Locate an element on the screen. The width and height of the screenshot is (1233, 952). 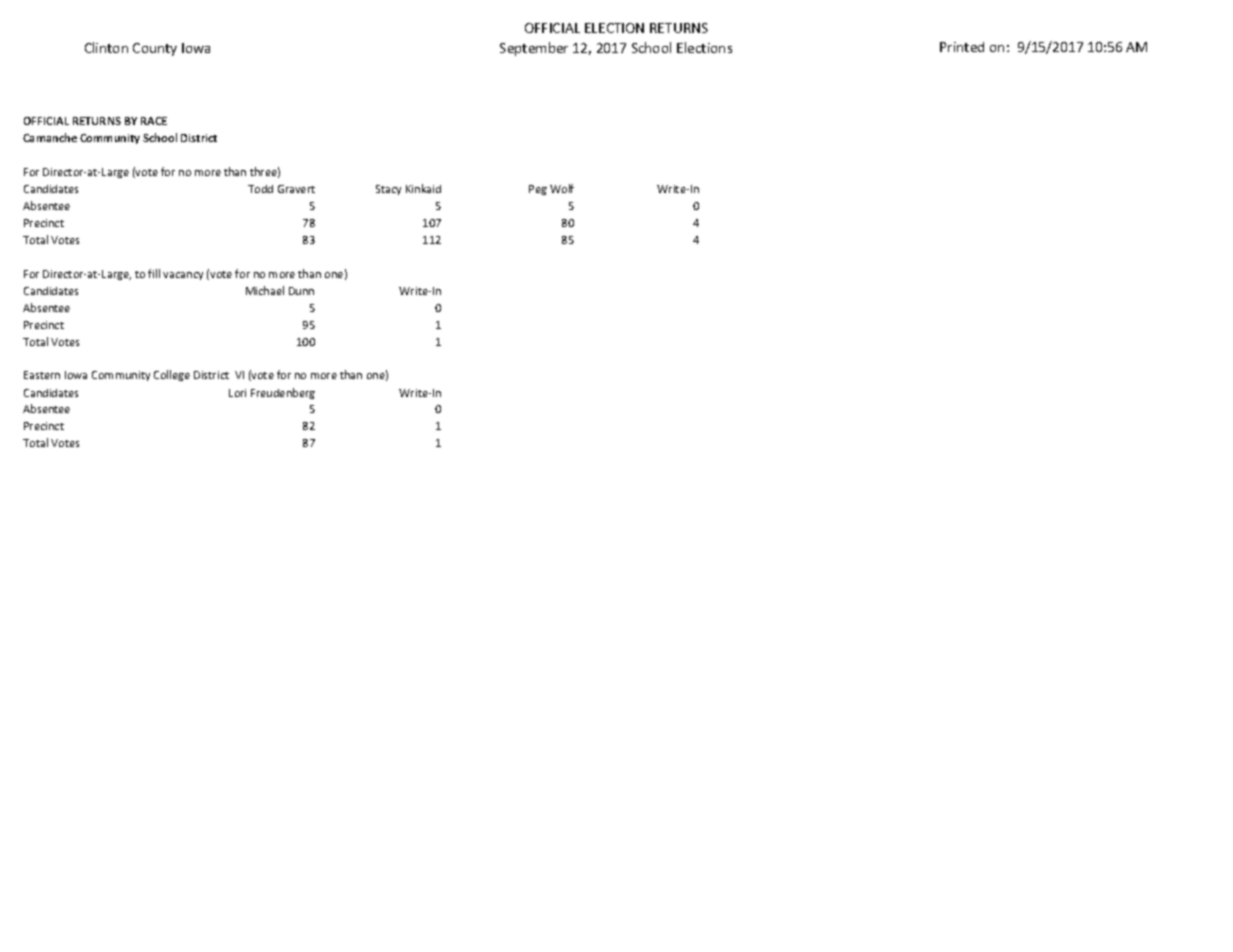
Dunn is located at coordinates (301, 291).
